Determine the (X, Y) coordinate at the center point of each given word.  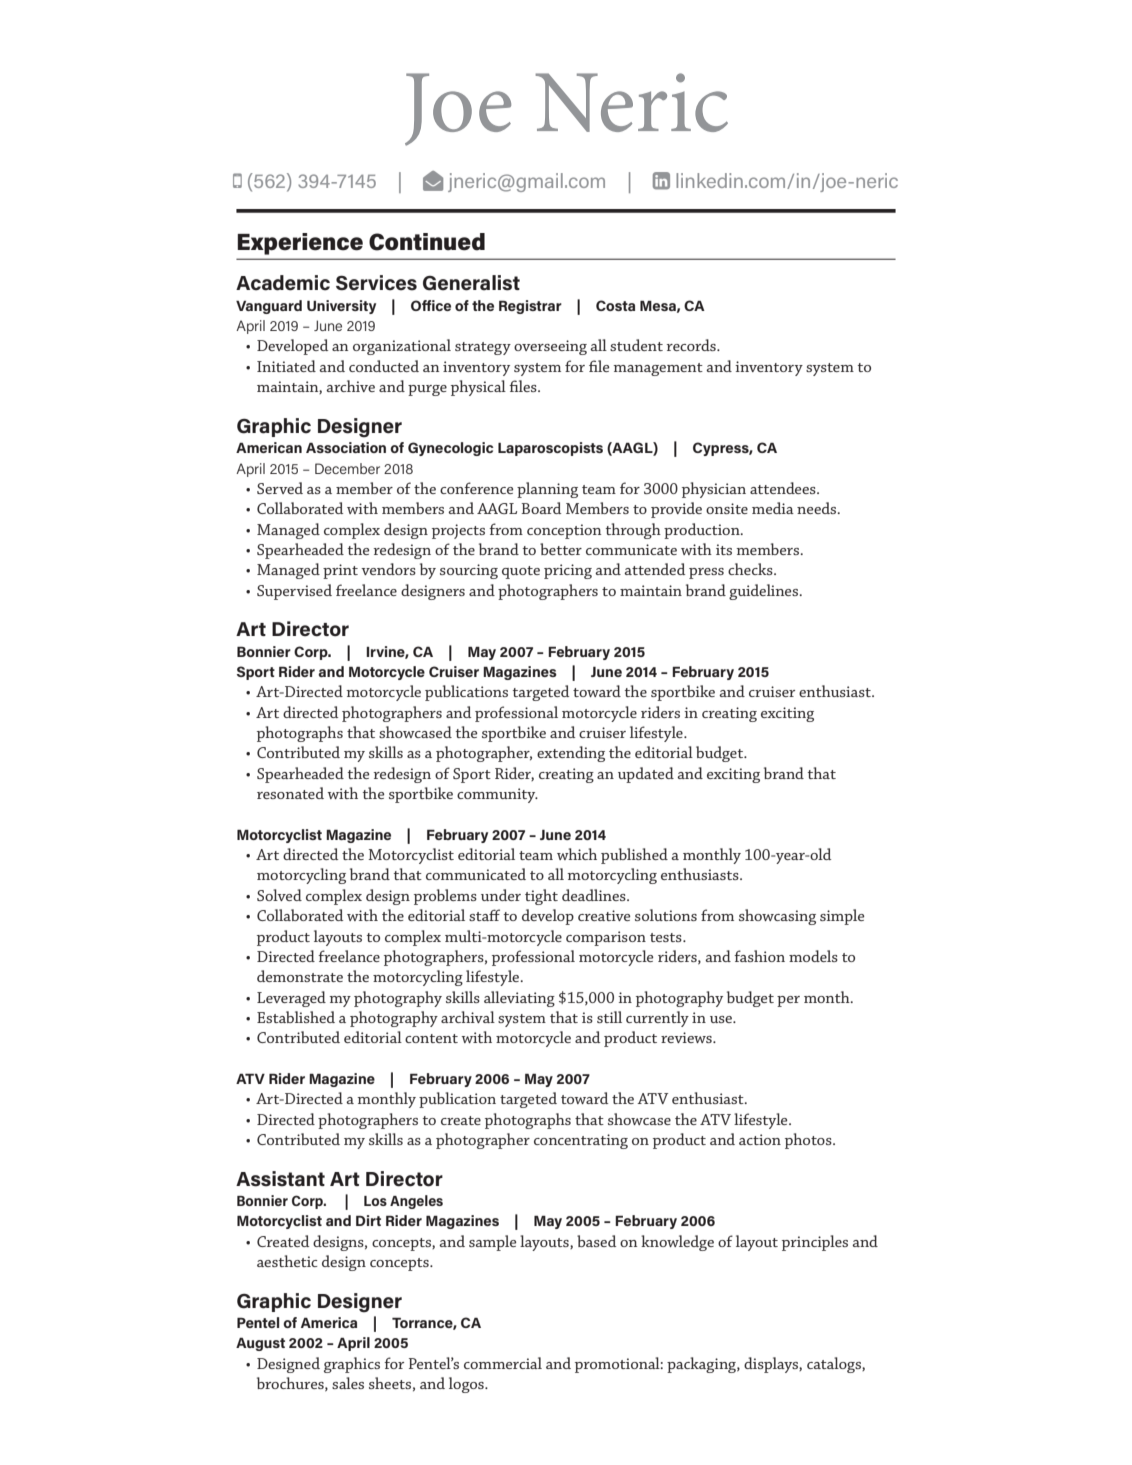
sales (348, 1383)
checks (751, 569)
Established (296, 1017)
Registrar (530, 307)
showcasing (777, 917)
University (341, 307)
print (340, 571)
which (577, 854)
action (760, 1139)
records (692, 345)
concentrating (581, 1141)
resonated (290, 793)
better (561, 549)
